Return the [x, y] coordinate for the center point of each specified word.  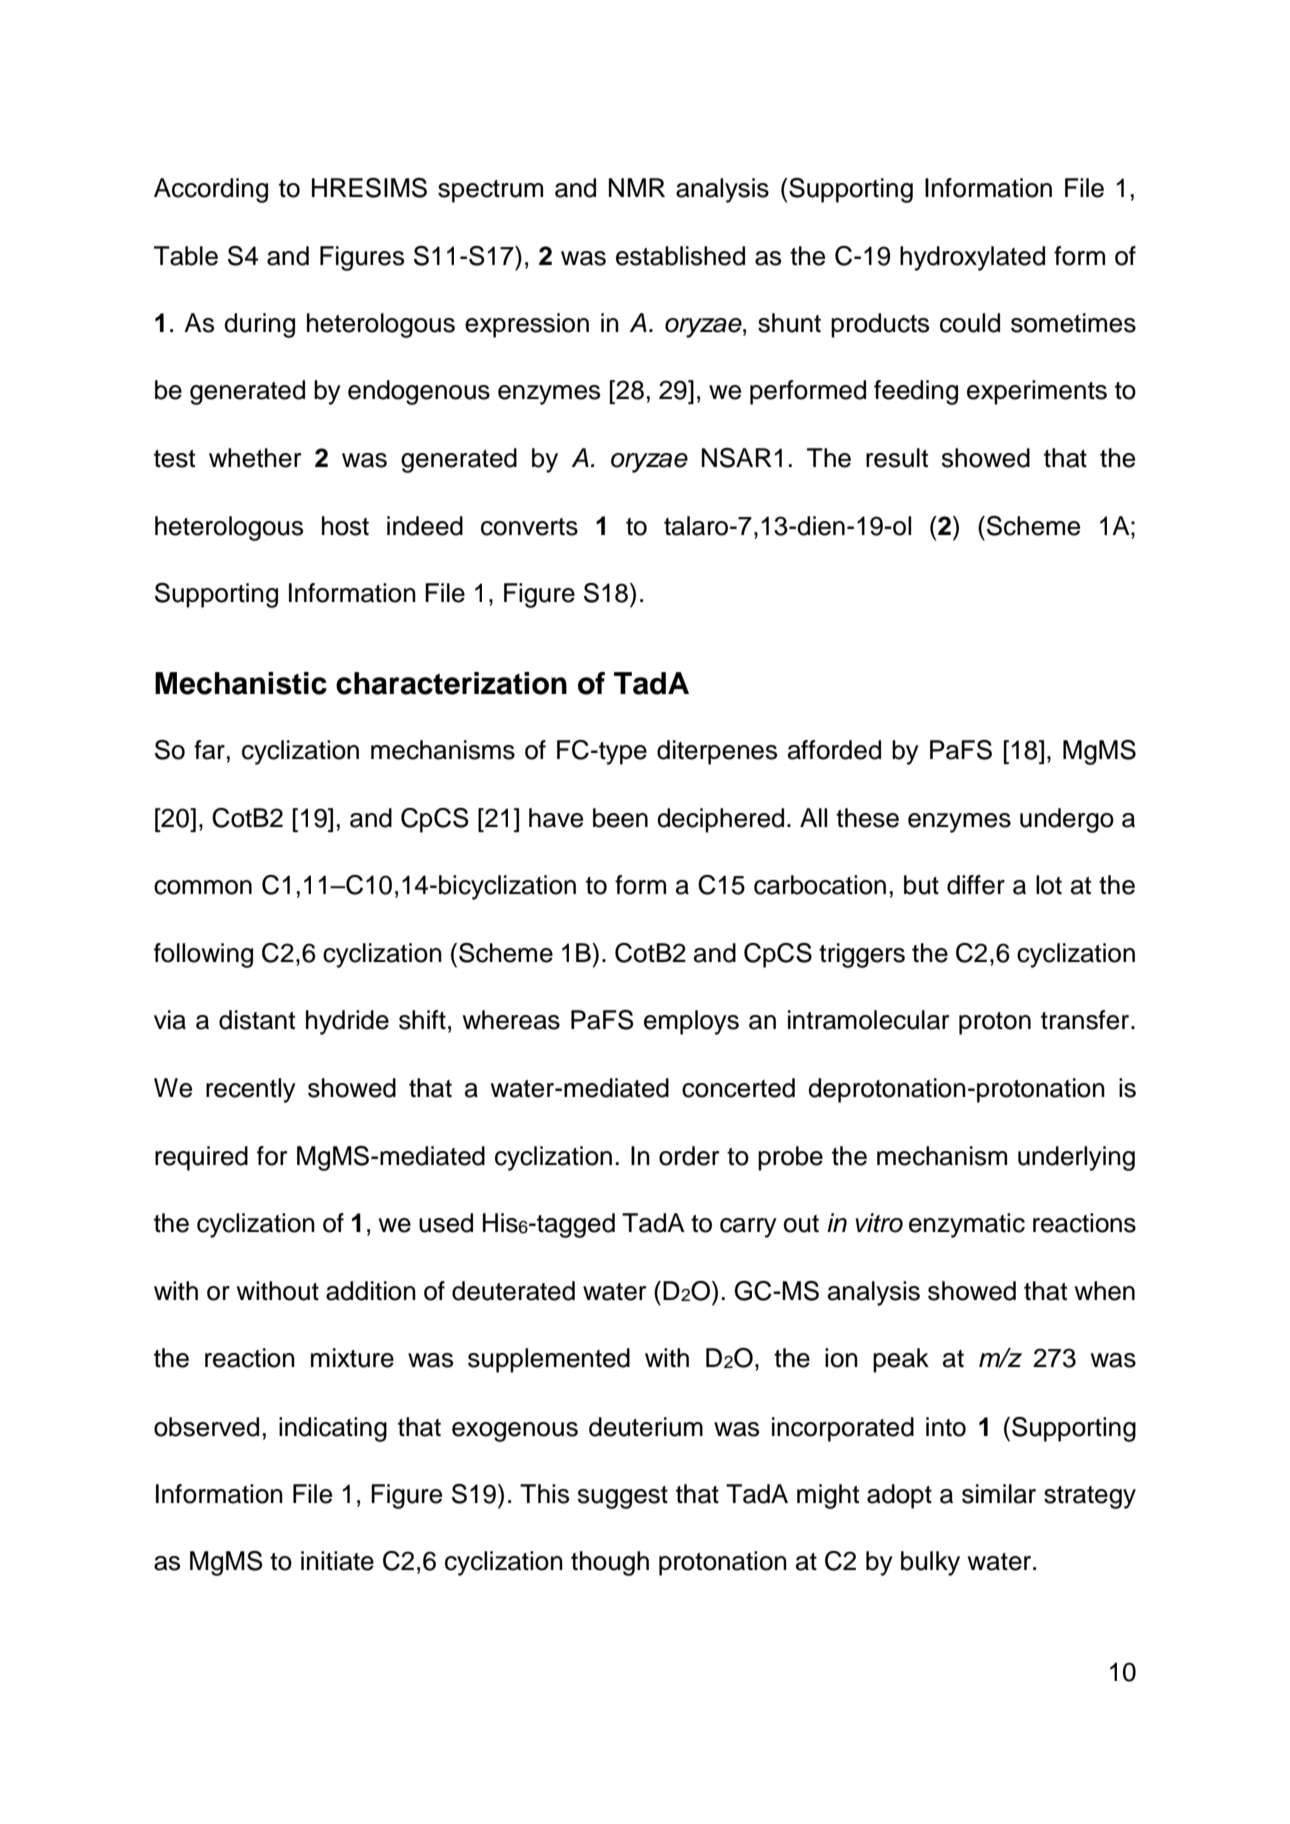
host [345, 526]
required [201, 1158]
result [897, 458]
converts [529, 527]
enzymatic [967, 1225]
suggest [623, 1497]
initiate [337, 1561]
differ [976, 885]
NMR [637, 187]
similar [999, 1494]
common [203, 887]
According [211, 190]
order [689, 1156]
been [620, 818]
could [970, 323]
